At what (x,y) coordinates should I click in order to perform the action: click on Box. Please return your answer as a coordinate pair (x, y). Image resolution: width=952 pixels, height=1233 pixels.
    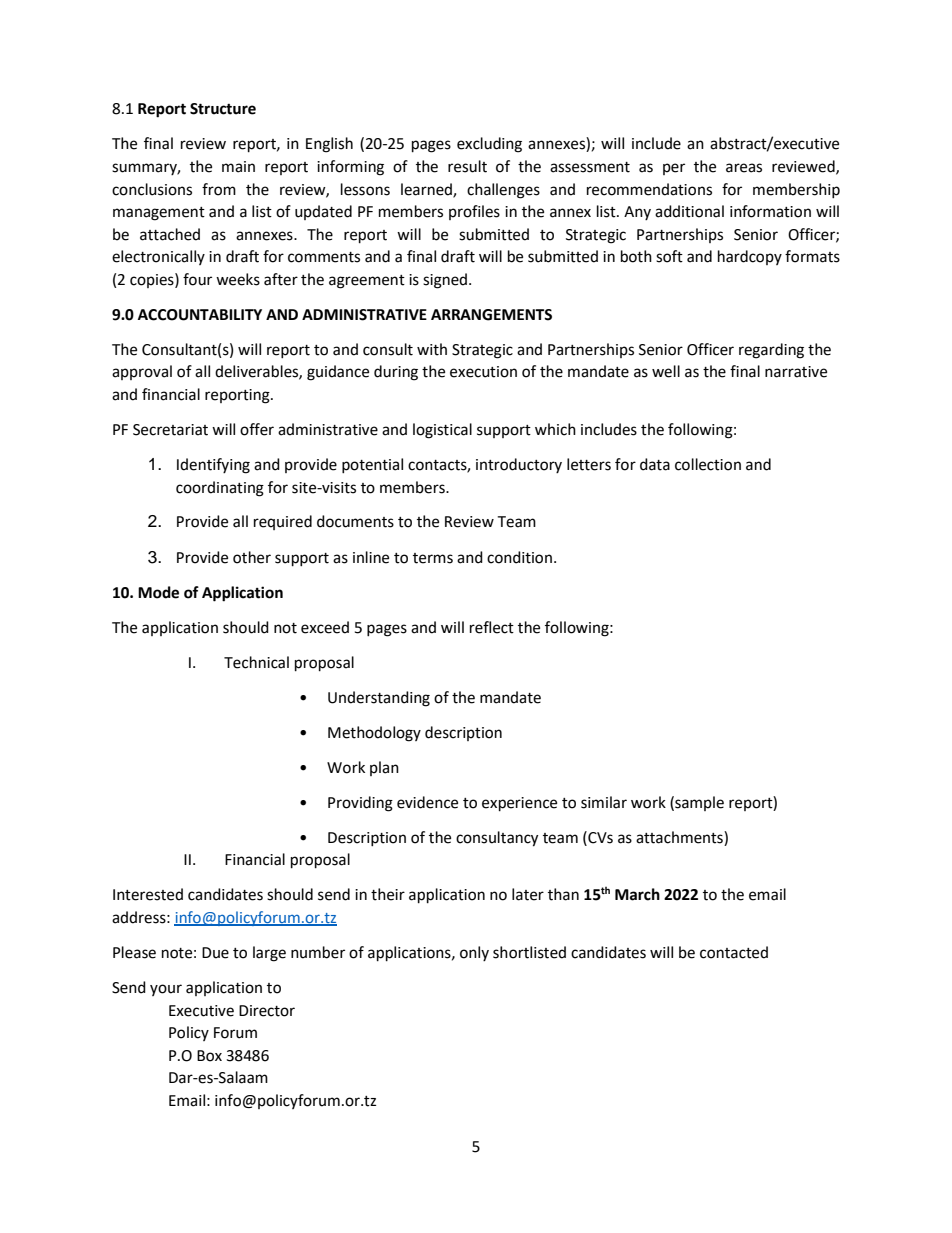
    Looking at the image, I should click on (209, 1056).
